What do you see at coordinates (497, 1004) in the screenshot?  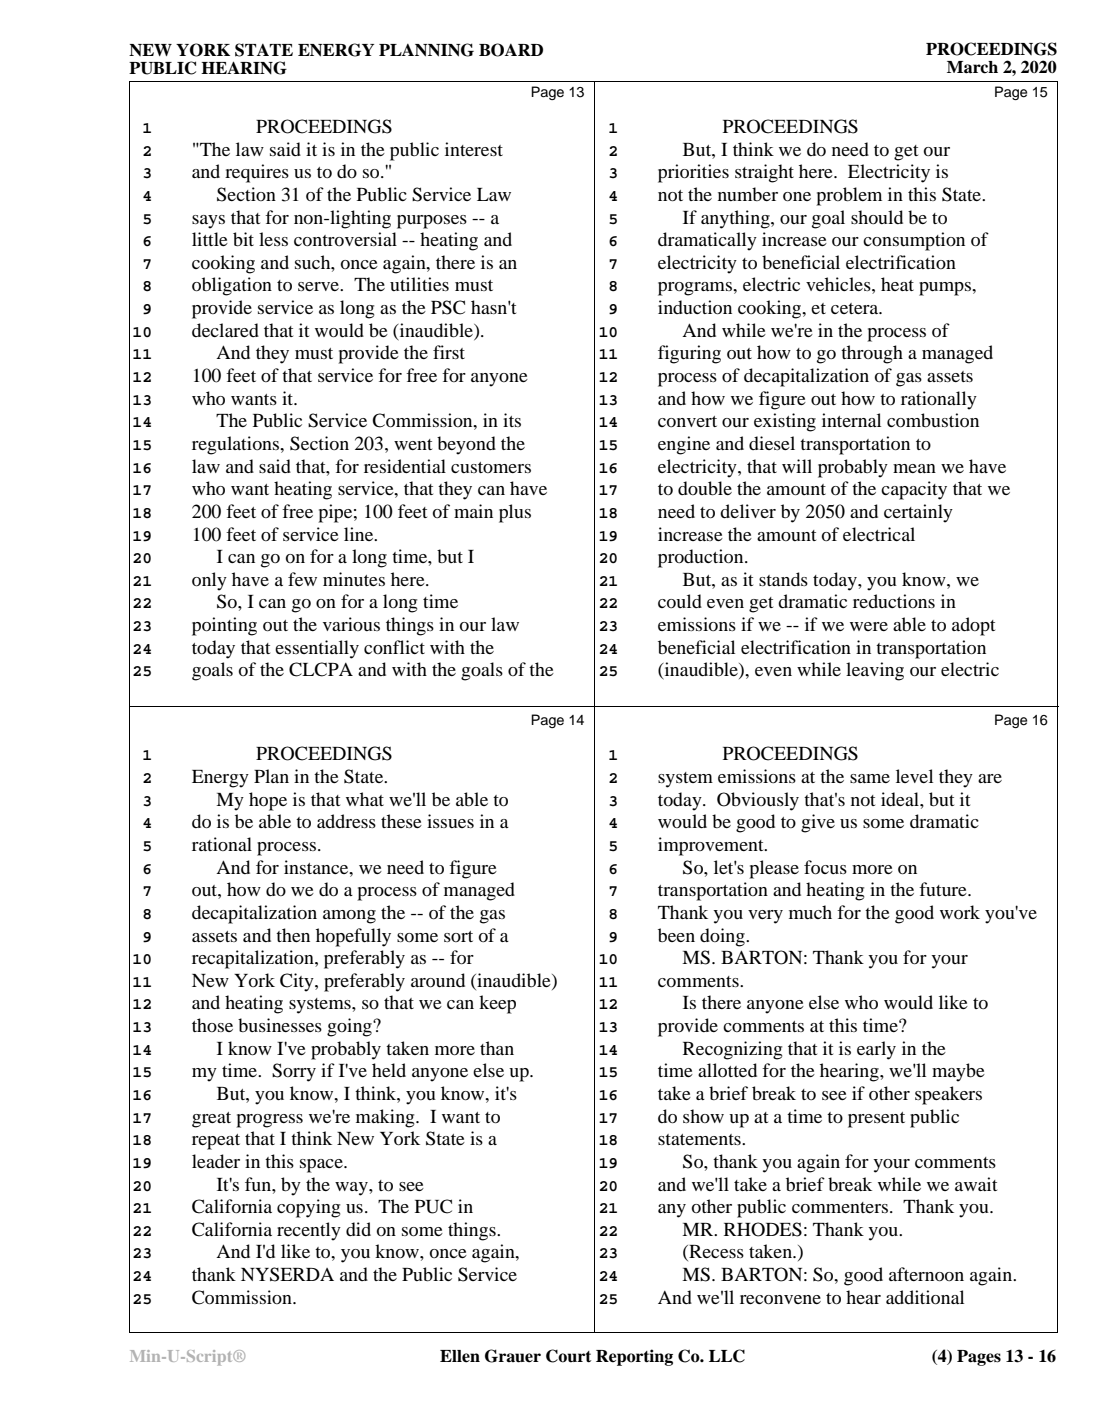 I see `keep` at bounding box center [497, 1004].
